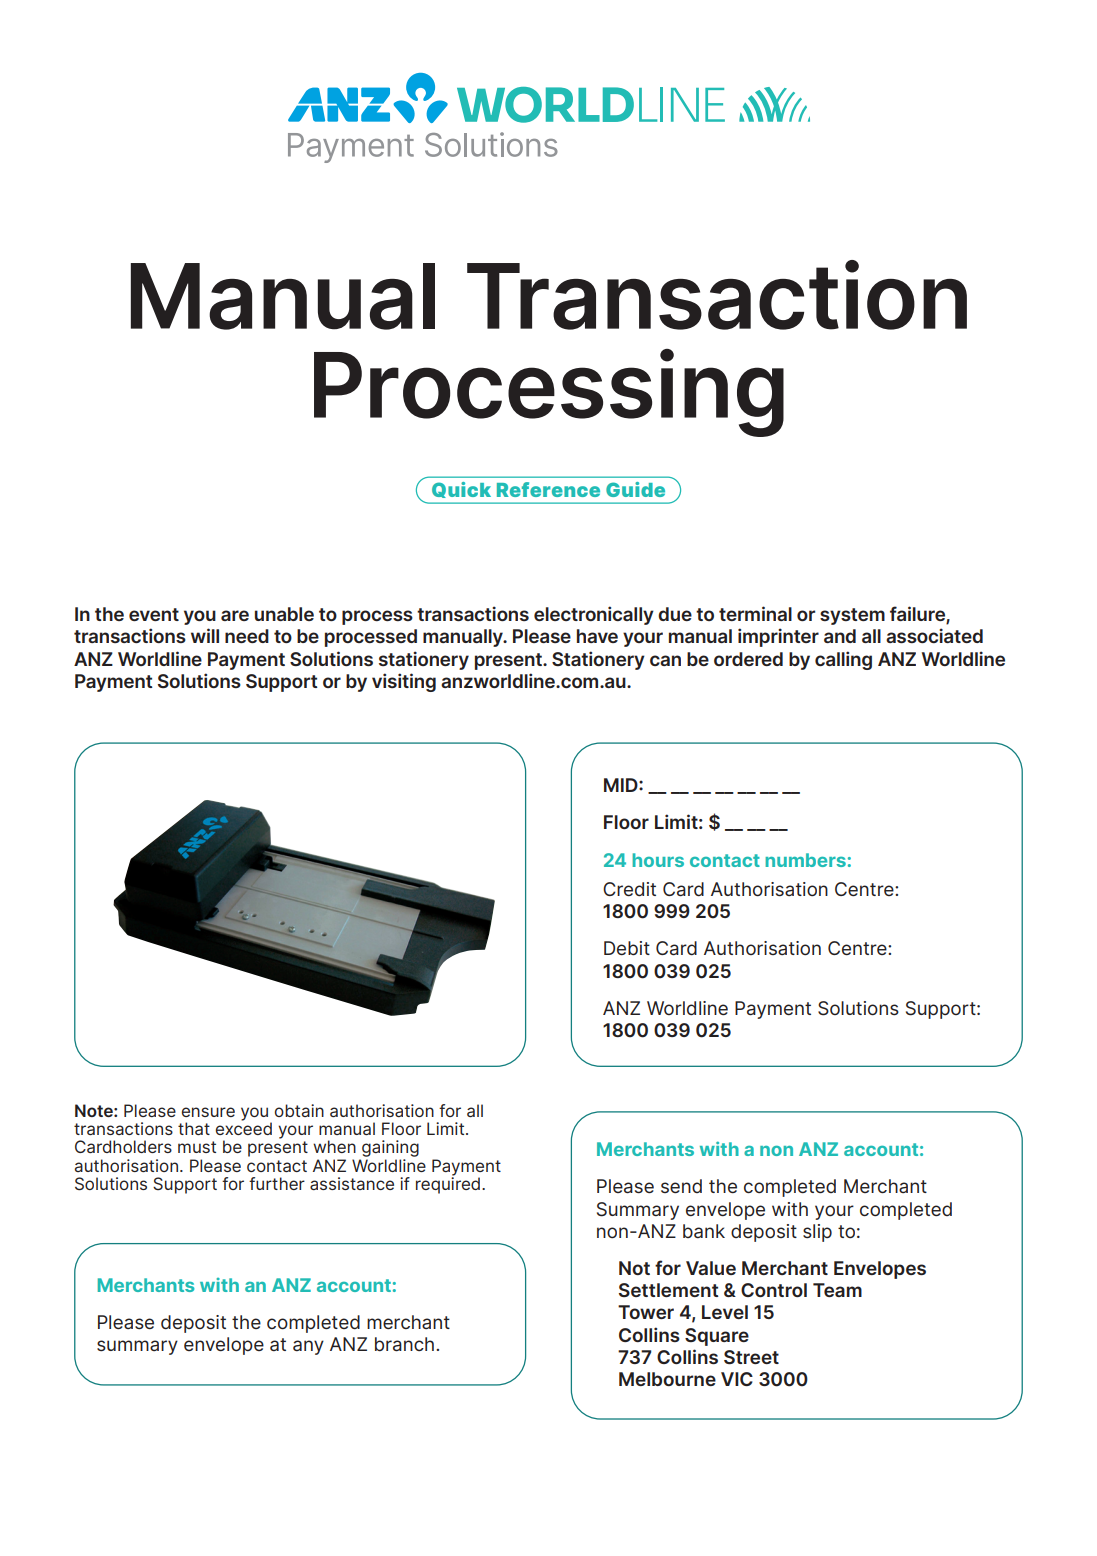 Image resolution: width=1097 pixels, height=1556 pixels. I want to click on Debit, so click(627, 948).
